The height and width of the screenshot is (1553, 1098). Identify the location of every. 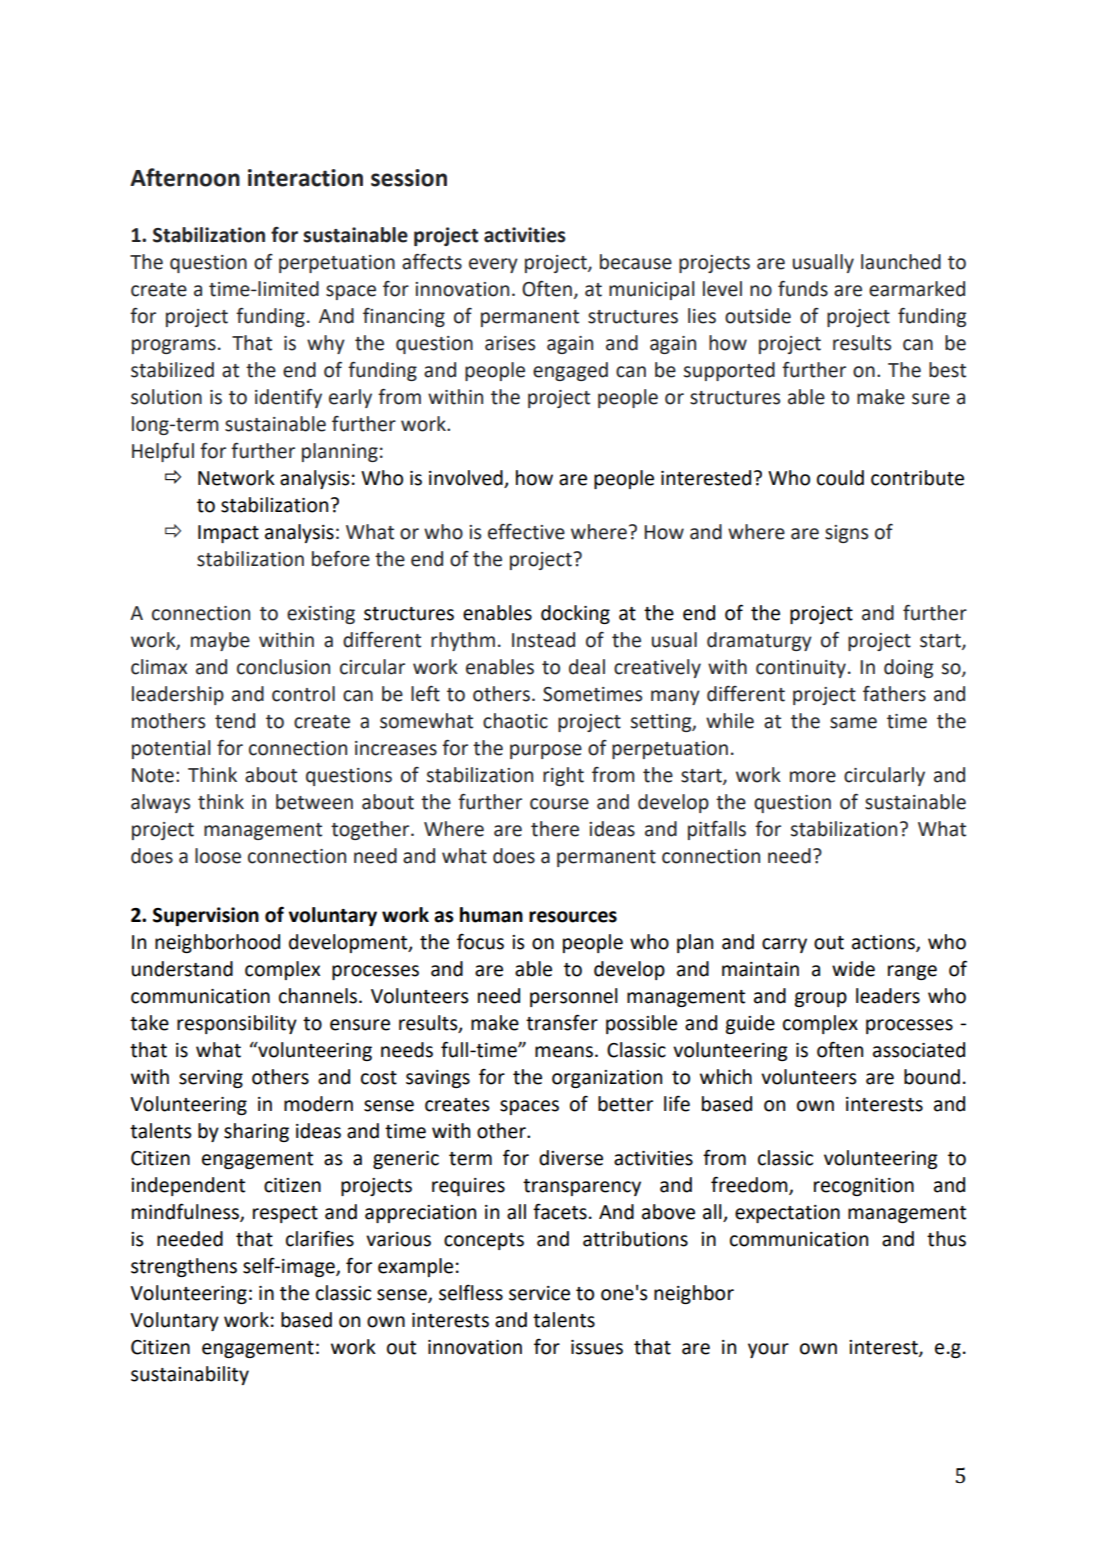
(493, 265).
